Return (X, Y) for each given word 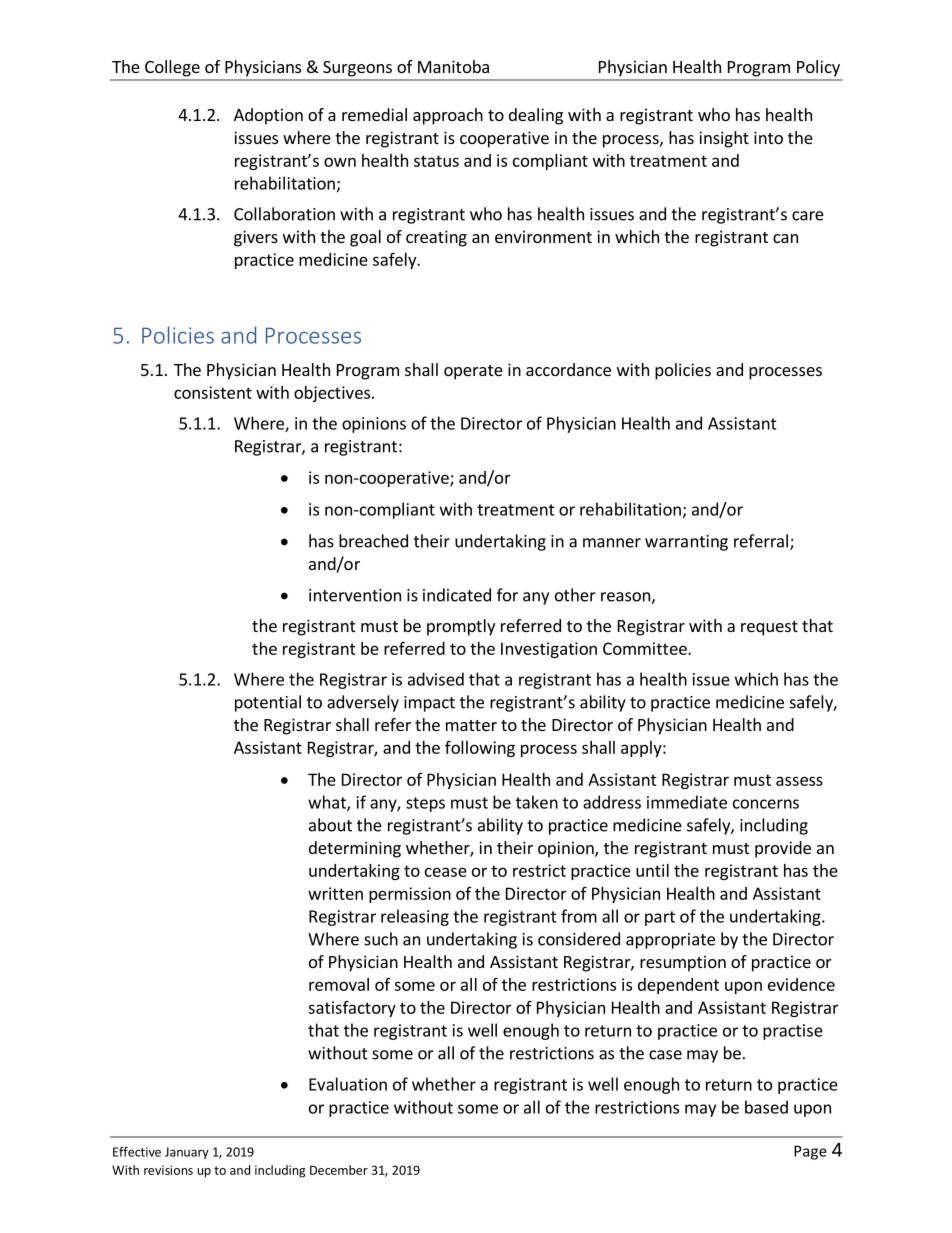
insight (724, 139)
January (187, 1153)
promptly (461, 627)
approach (448, 116)
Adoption (268, 116)
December (339, 1170)
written (335, 893)
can (785, 238)
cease (446, 872)
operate (473, 372)
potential (268, 703)
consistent (213, 392)
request (769, 628)
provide (783, 849)
